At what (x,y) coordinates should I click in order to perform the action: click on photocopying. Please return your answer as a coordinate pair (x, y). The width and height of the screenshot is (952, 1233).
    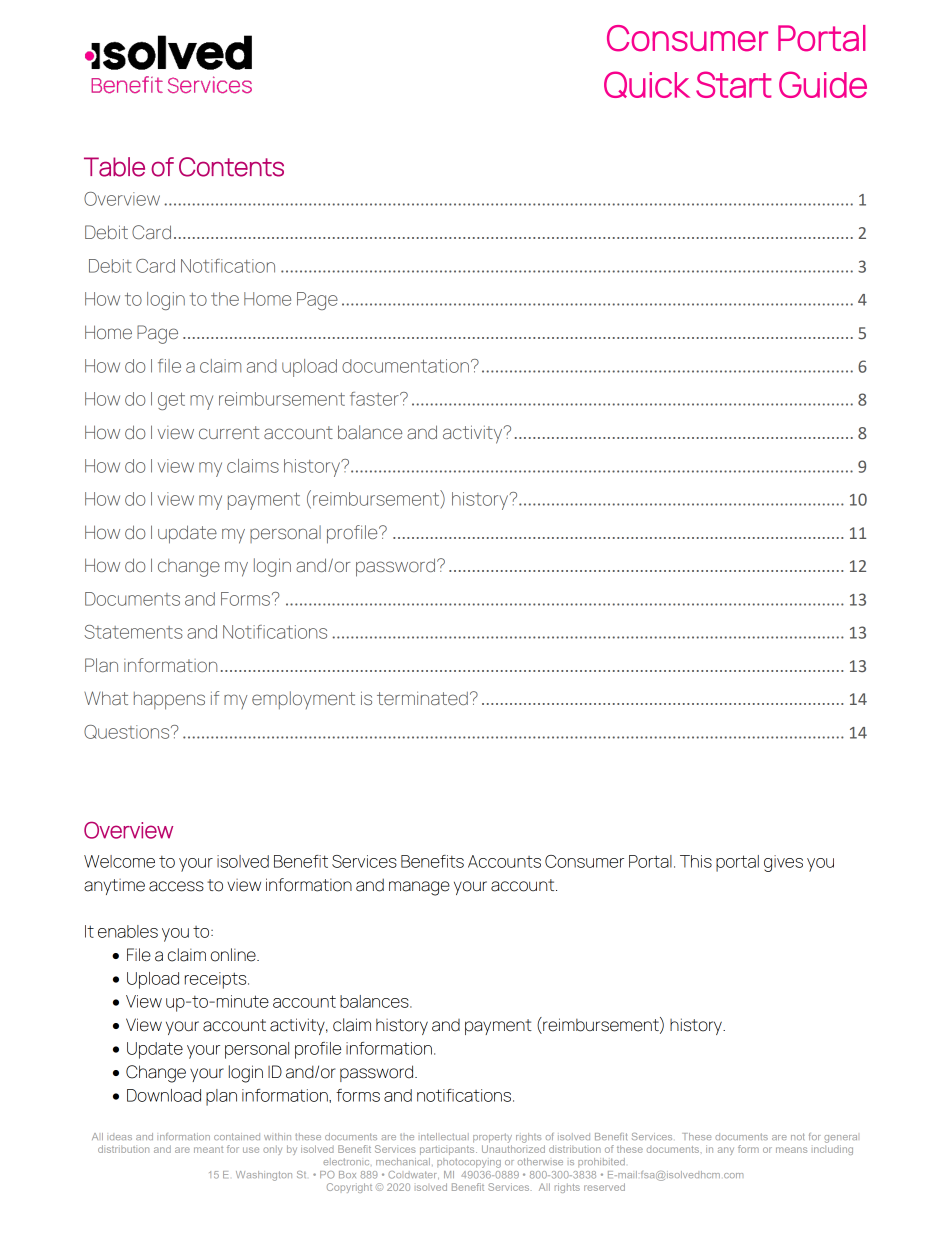
    Looking at the image, I should click on (469, 1163).
